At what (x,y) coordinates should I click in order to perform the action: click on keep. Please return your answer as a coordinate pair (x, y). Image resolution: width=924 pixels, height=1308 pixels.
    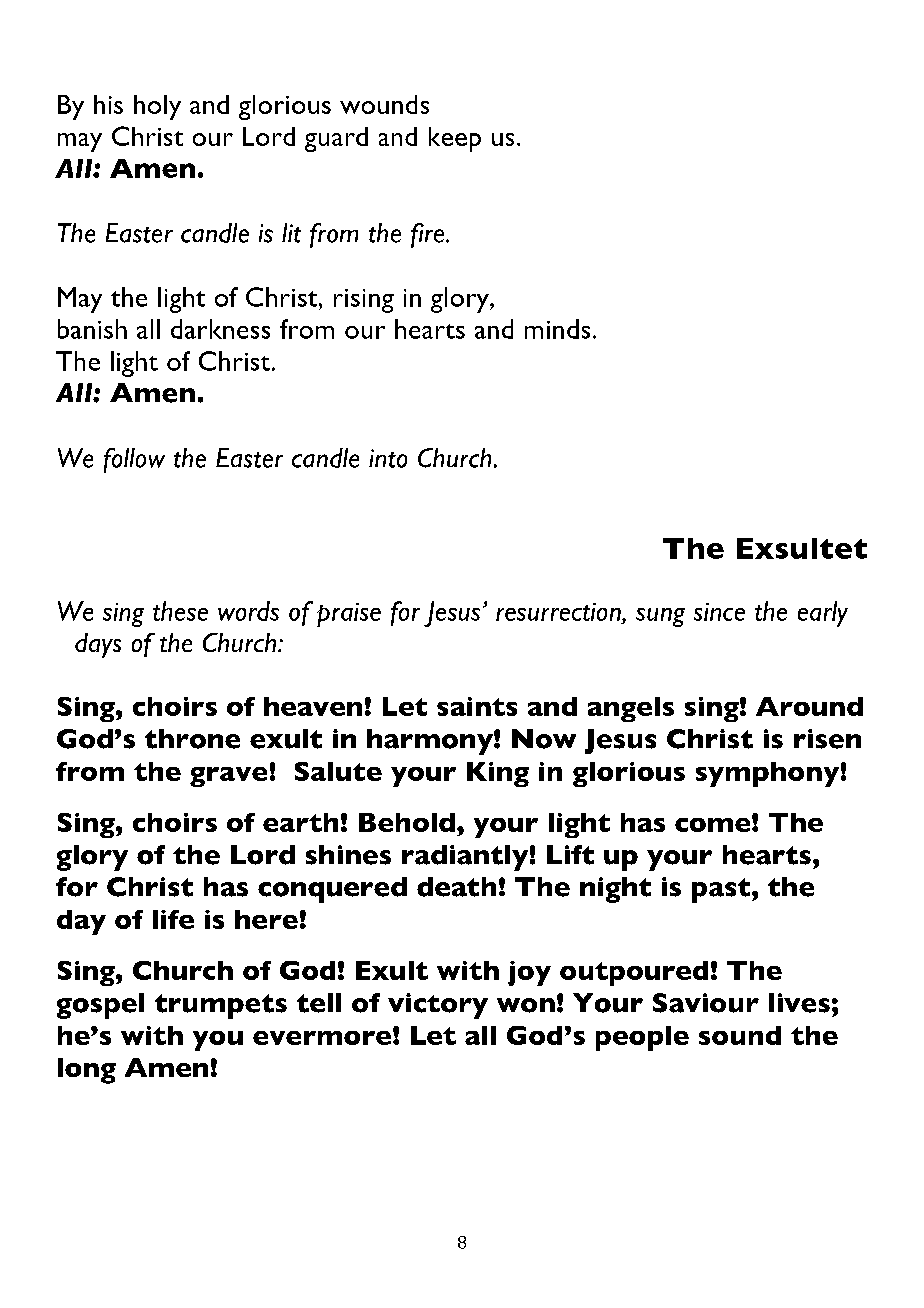
    Looking at the image, I should click on (455, 139).
